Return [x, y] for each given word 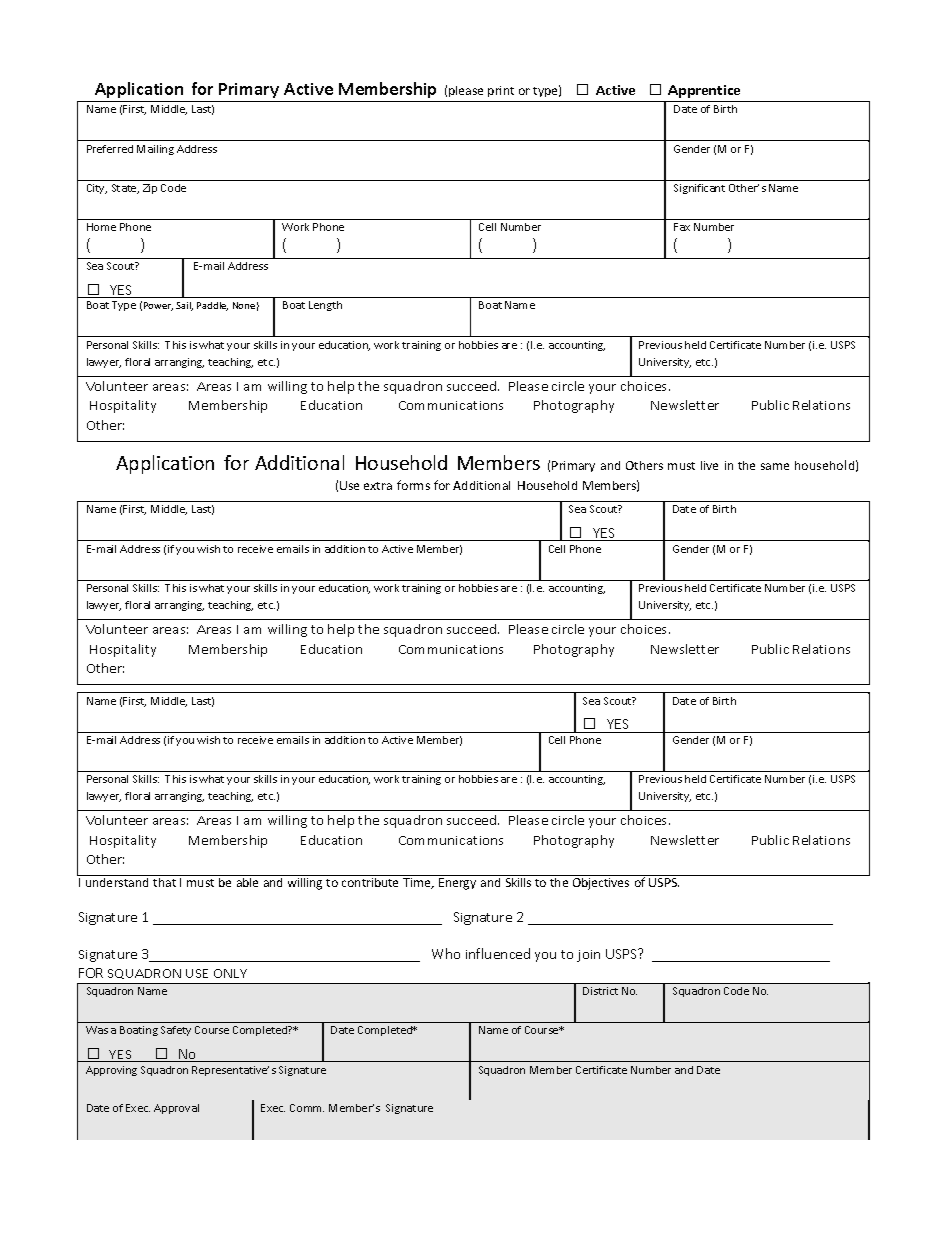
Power [158, 306]
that [164, 882]
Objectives [601, 884]
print [501, 91]
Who [446, 953]
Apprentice [704, 91]
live [709, 465]
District [600, 991]
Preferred [110, 149]
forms [413, 485]
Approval [176, 1109]
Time [418, 883]
